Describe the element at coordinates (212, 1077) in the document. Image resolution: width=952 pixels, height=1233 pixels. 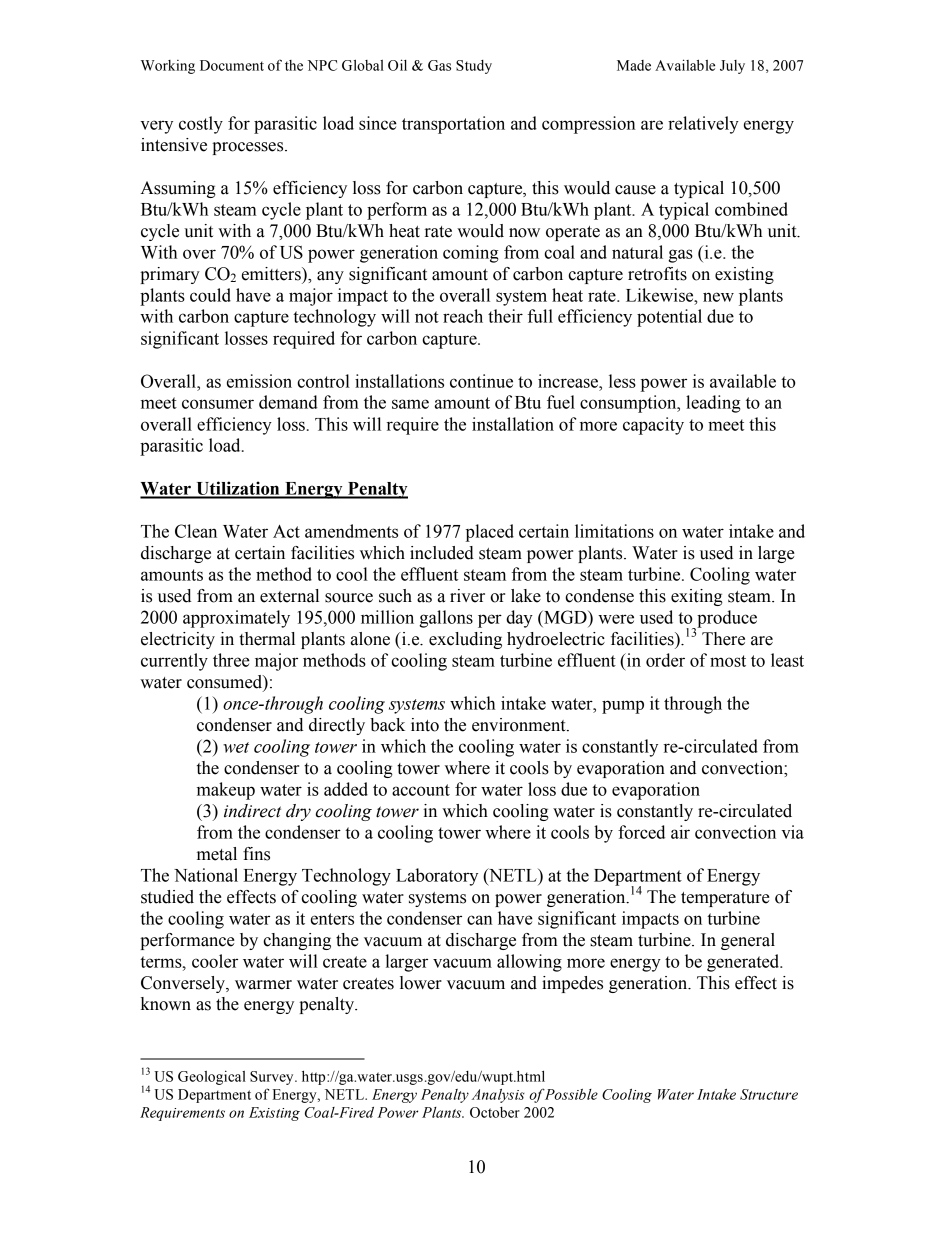
I see `Geological` at that location.
